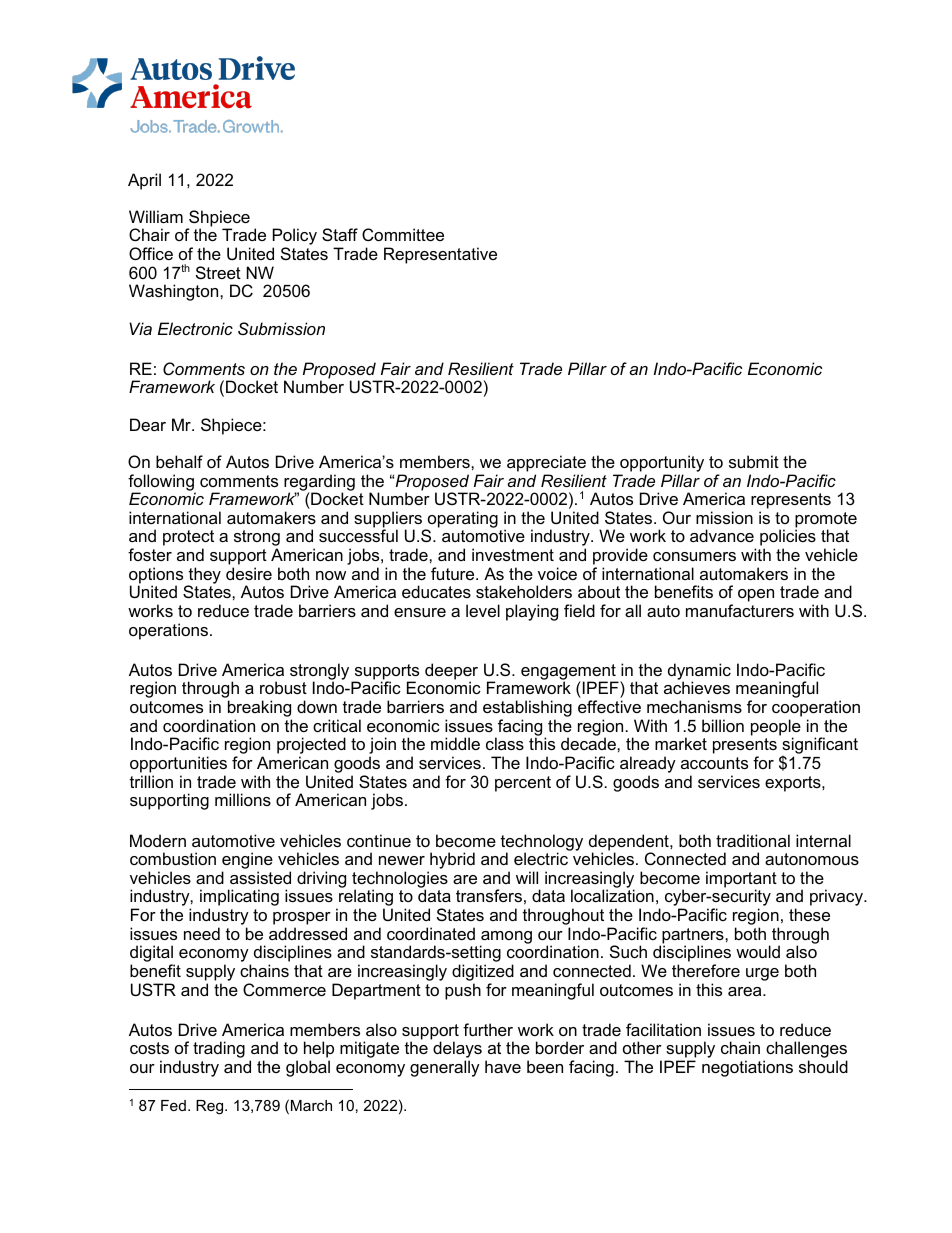 Image resolution: width=952 pixels, height=1233 pixels. Describe the element at coordinates (546, 463) in the screenshot. I see `appreciate` at that location.
